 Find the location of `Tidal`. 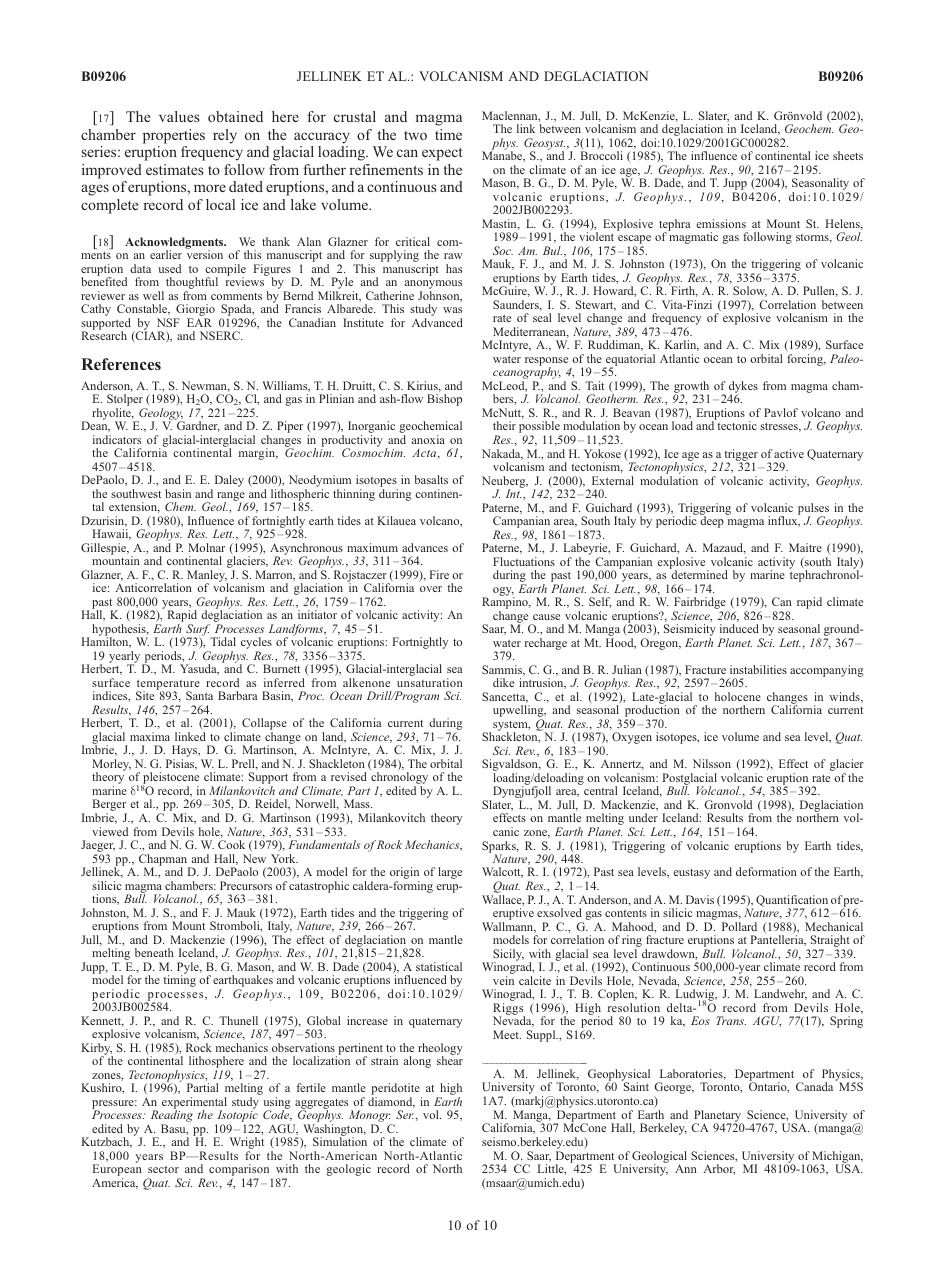

Tidal is located at coordinates (223, 641).
